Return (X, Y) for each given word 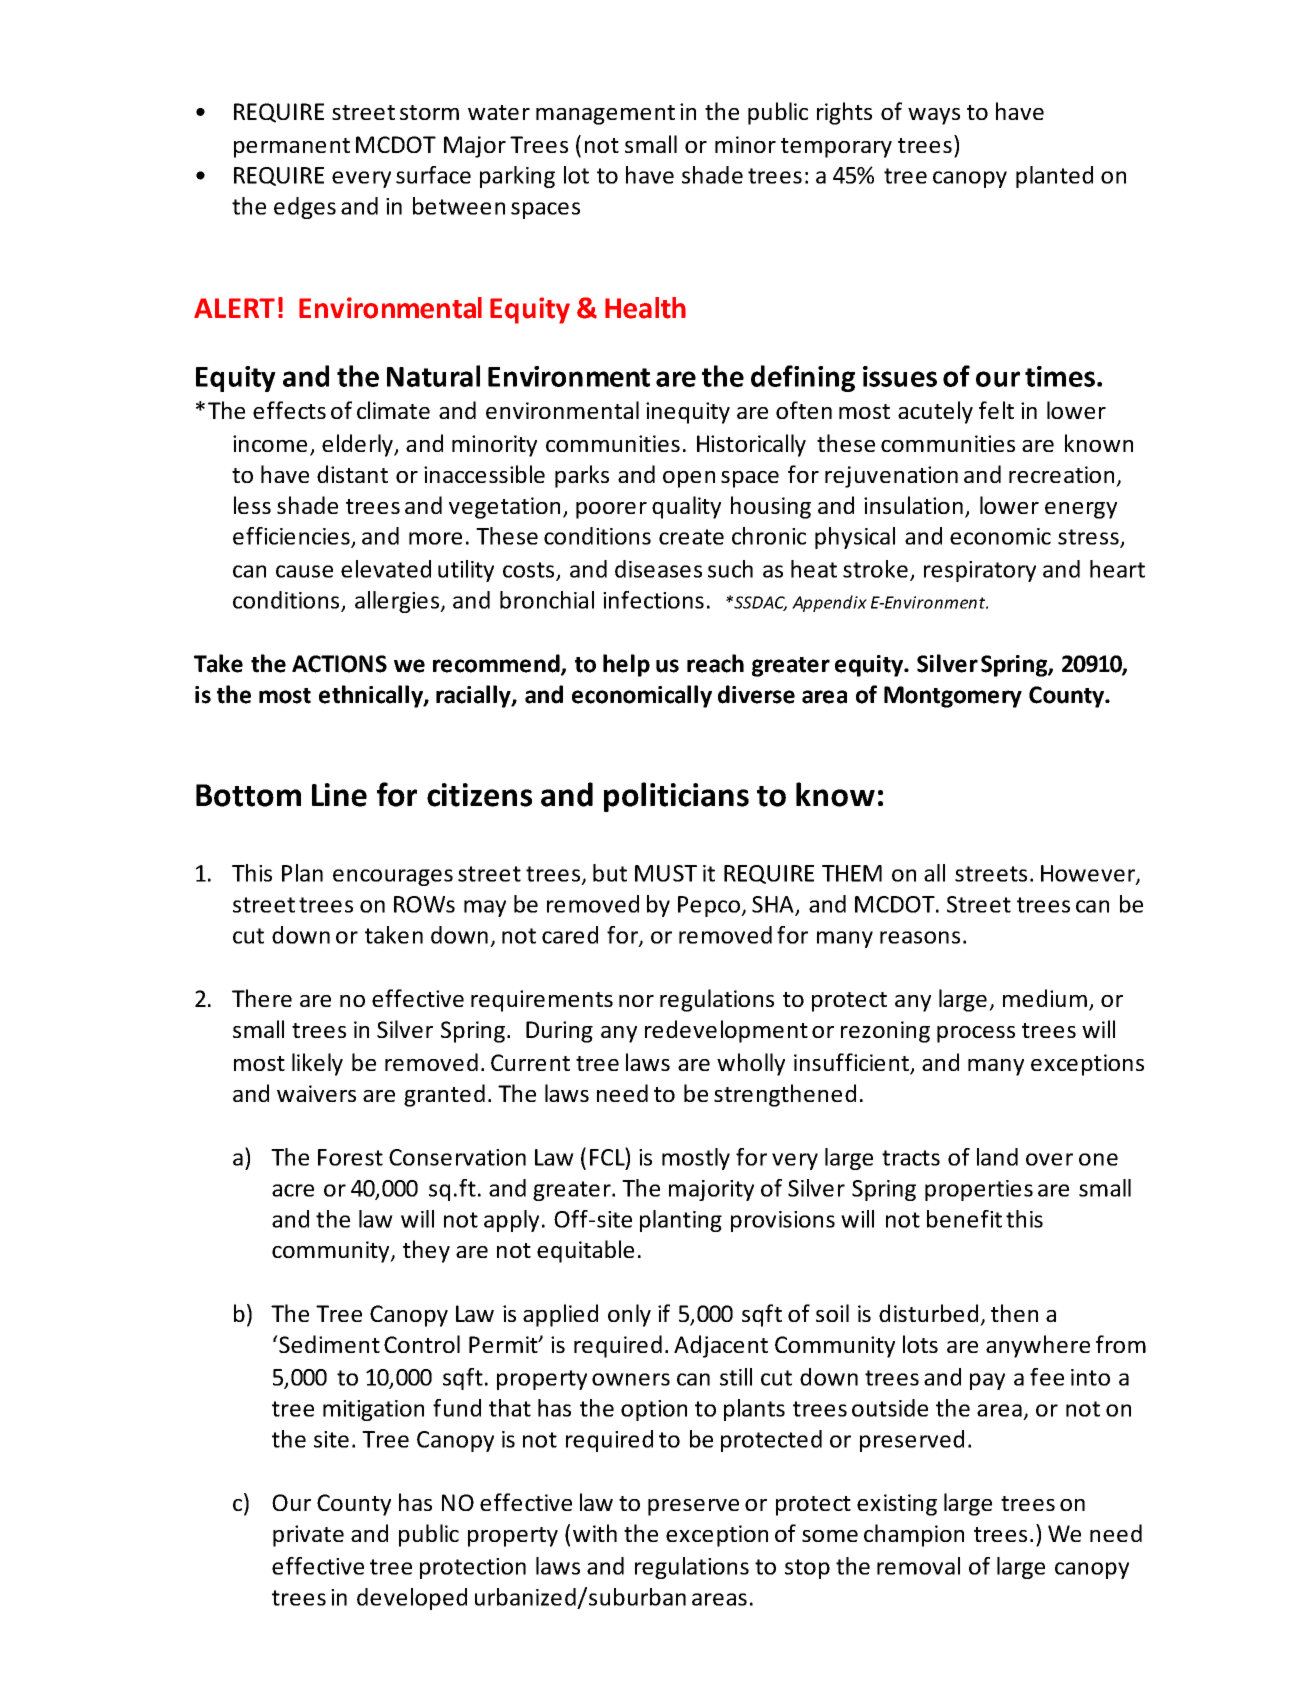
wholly (751, 1064)
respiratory (980, 571)
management (605, 115)
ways (934, 116)
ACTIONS (339, 664)
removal (918, 1566)
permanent (292, 148)
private (308, 1536)
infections (653, 600)
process (976, 1034)
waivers (316, 1093)
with (595, 1533)
